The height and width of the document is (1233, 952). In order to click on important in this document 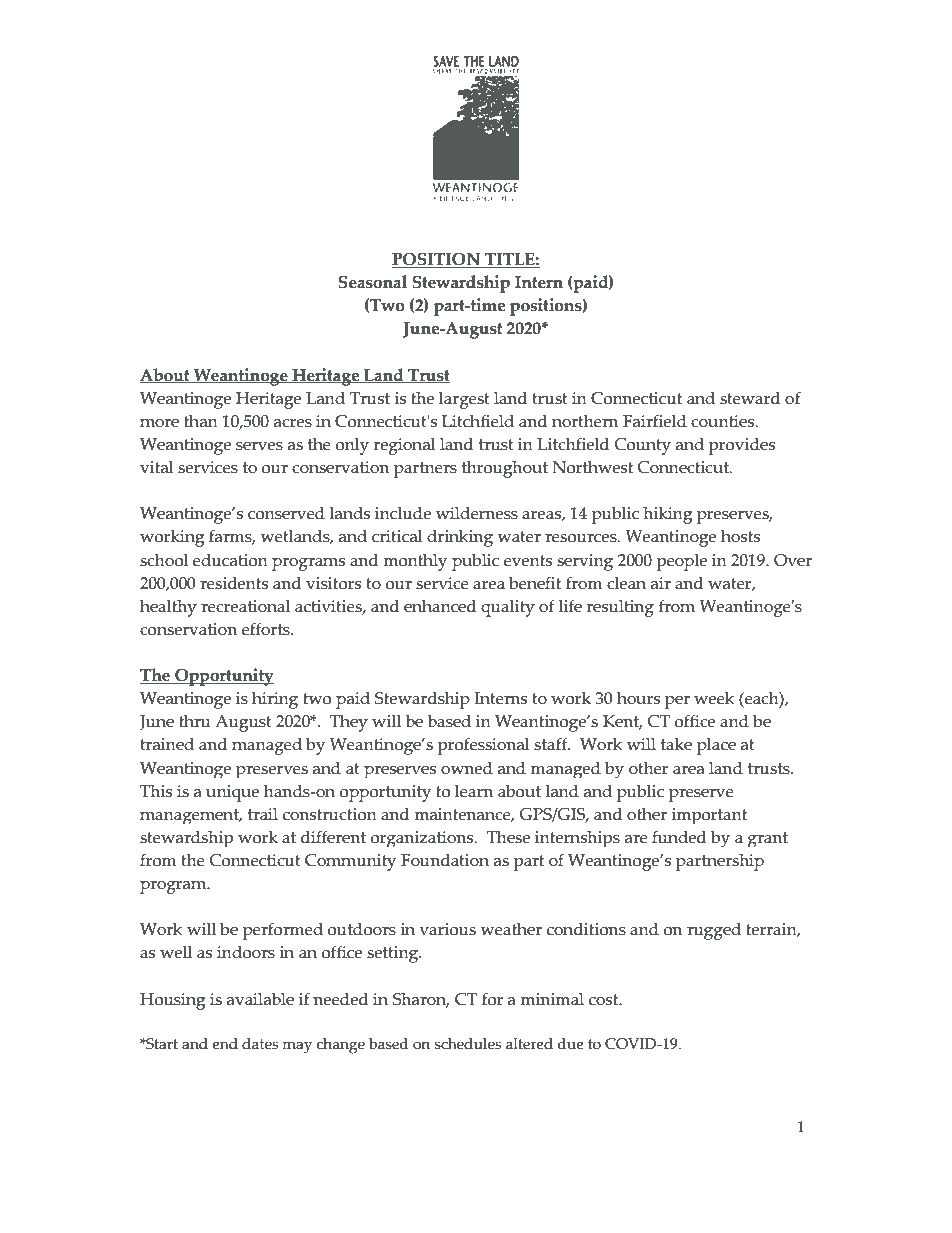, I will do `click(709, 816)`.
